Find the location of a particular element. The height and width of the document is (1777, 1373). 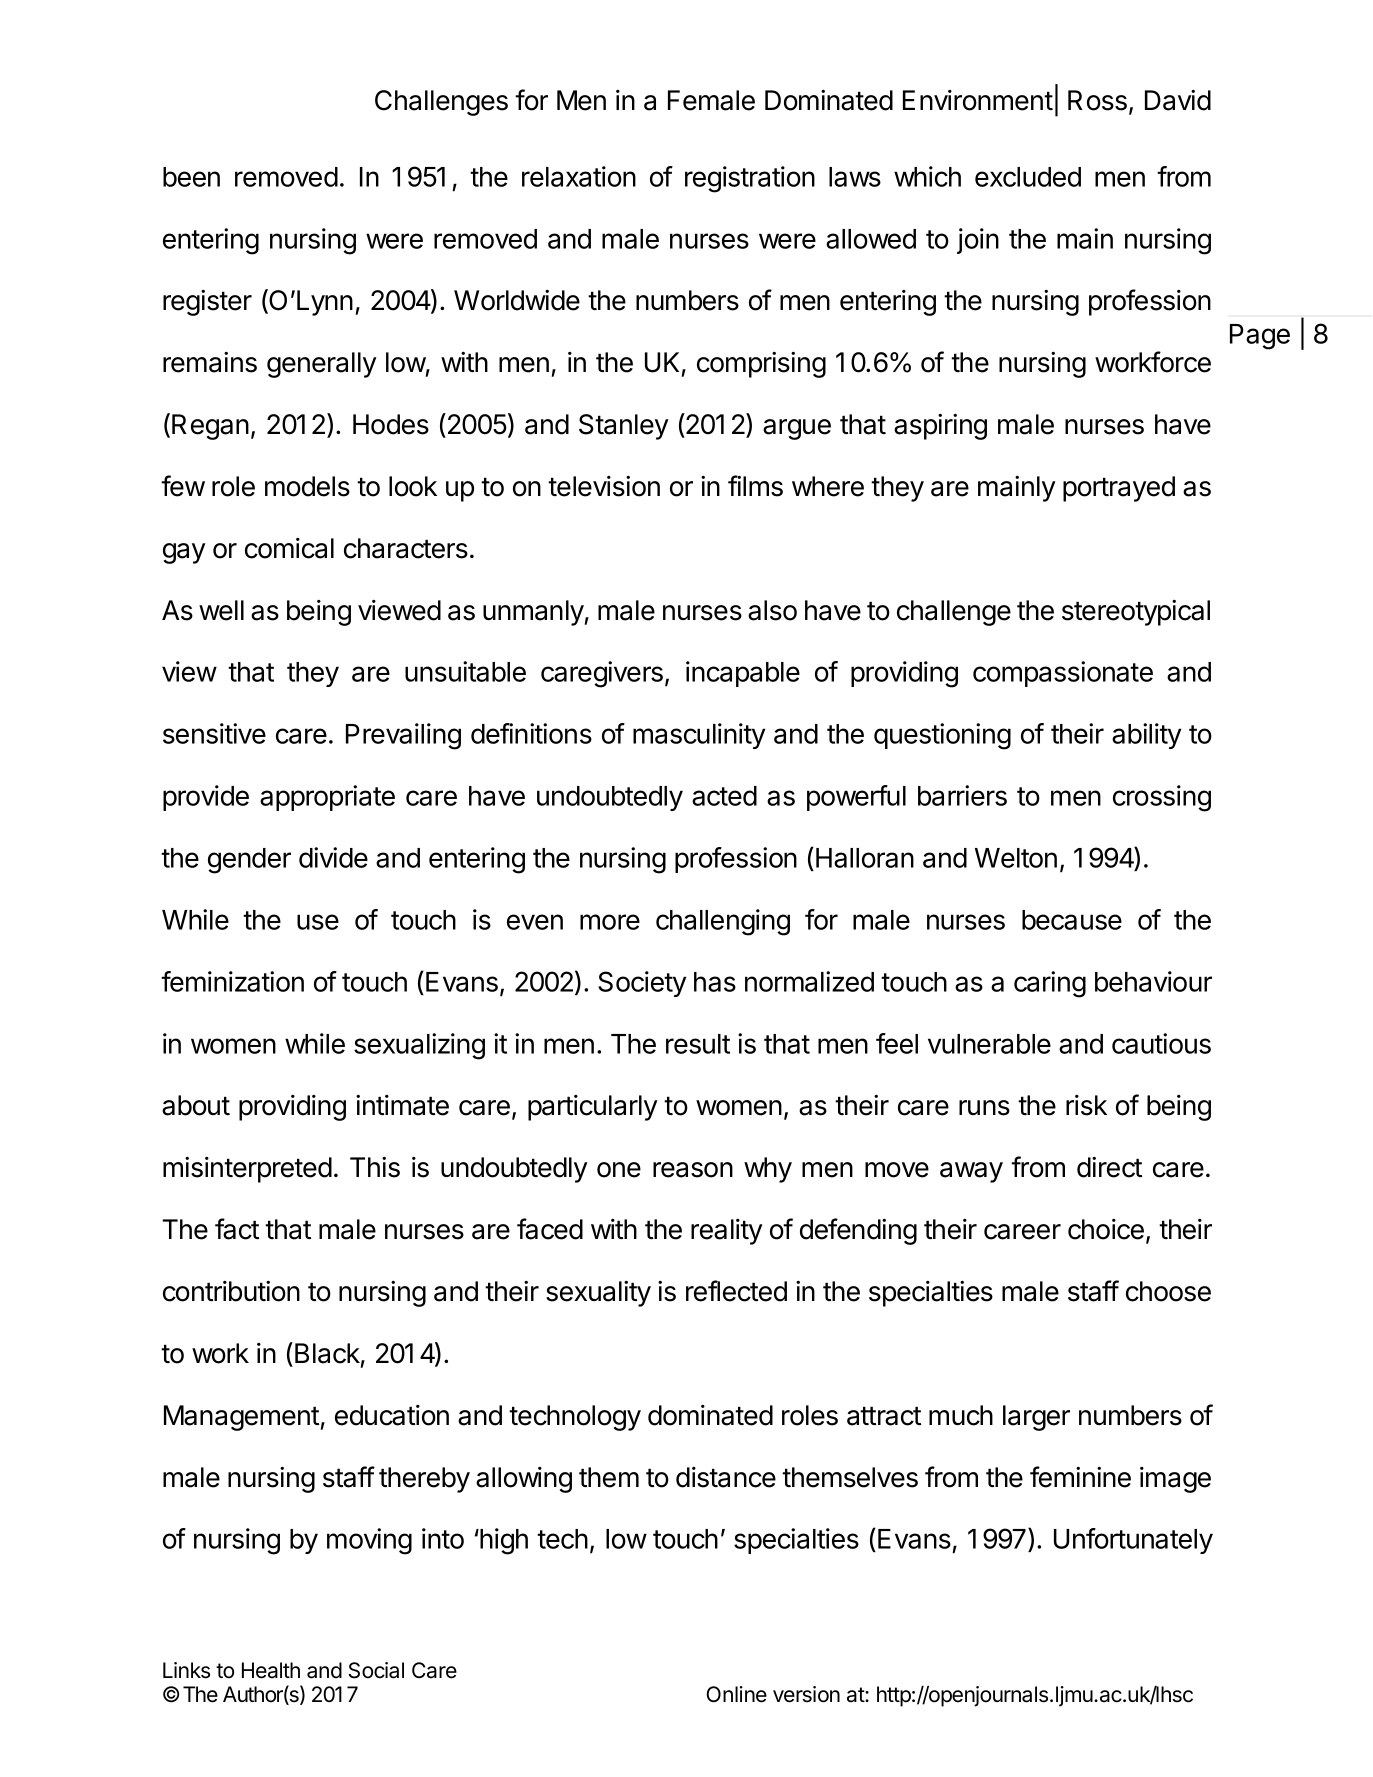

direct is located at coordinates (1109, 1167).
